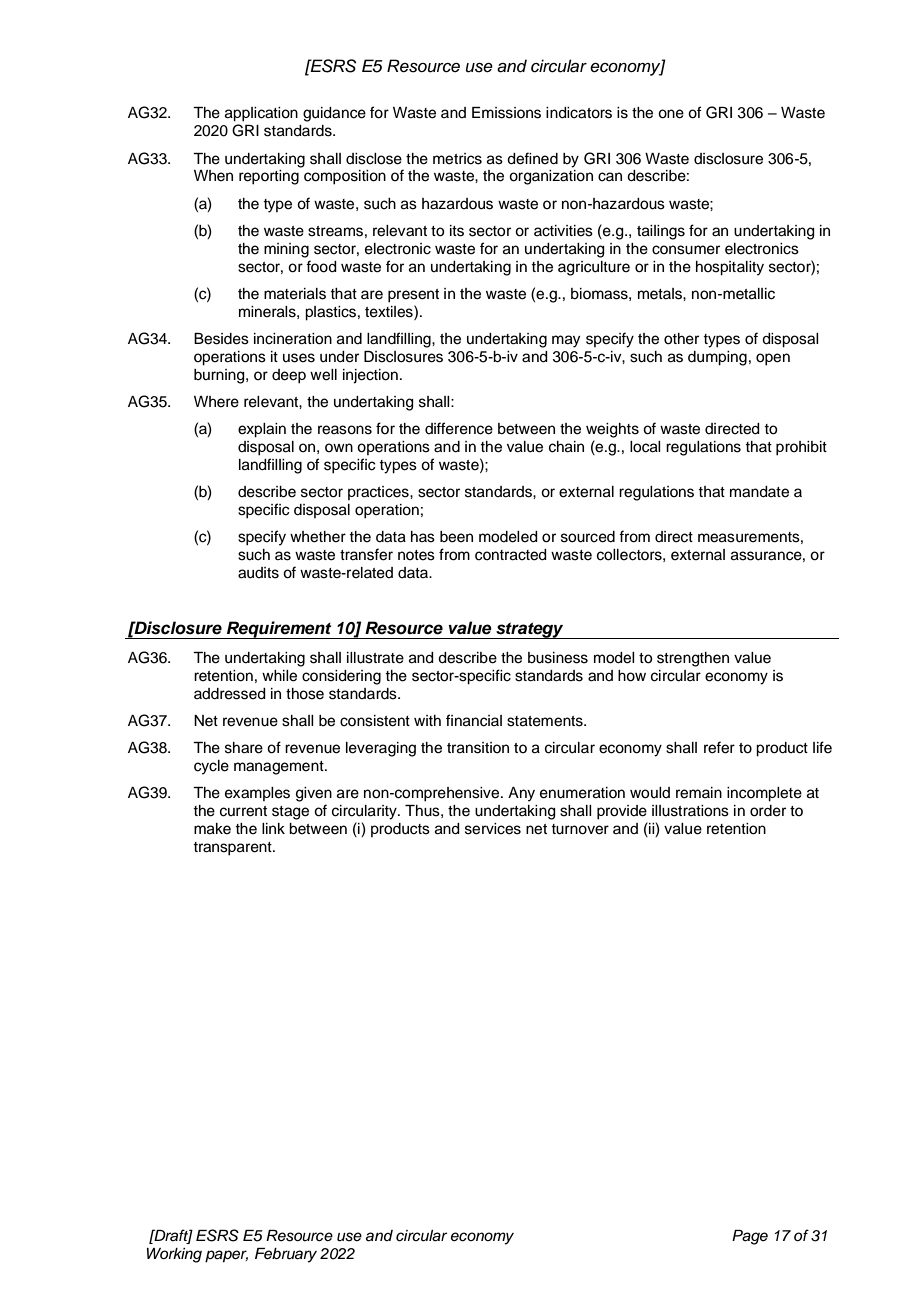 The height and width of the screenshot is (1308, 924). What do you see at coordinates (226, 1256) in the screenshot?
I see `paper` at bounding box center [226, 1256].
